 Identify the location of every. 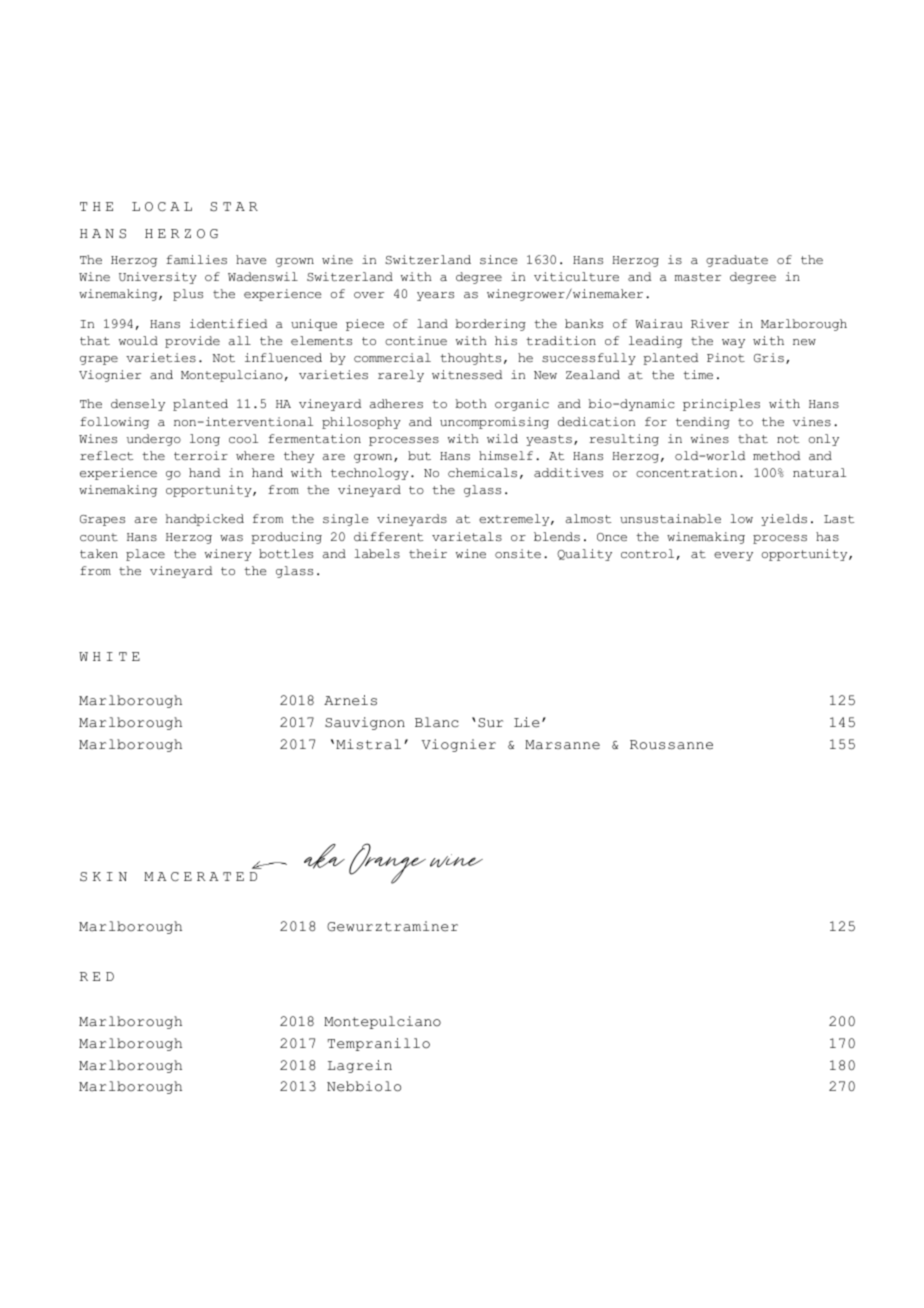
(733, 556).
